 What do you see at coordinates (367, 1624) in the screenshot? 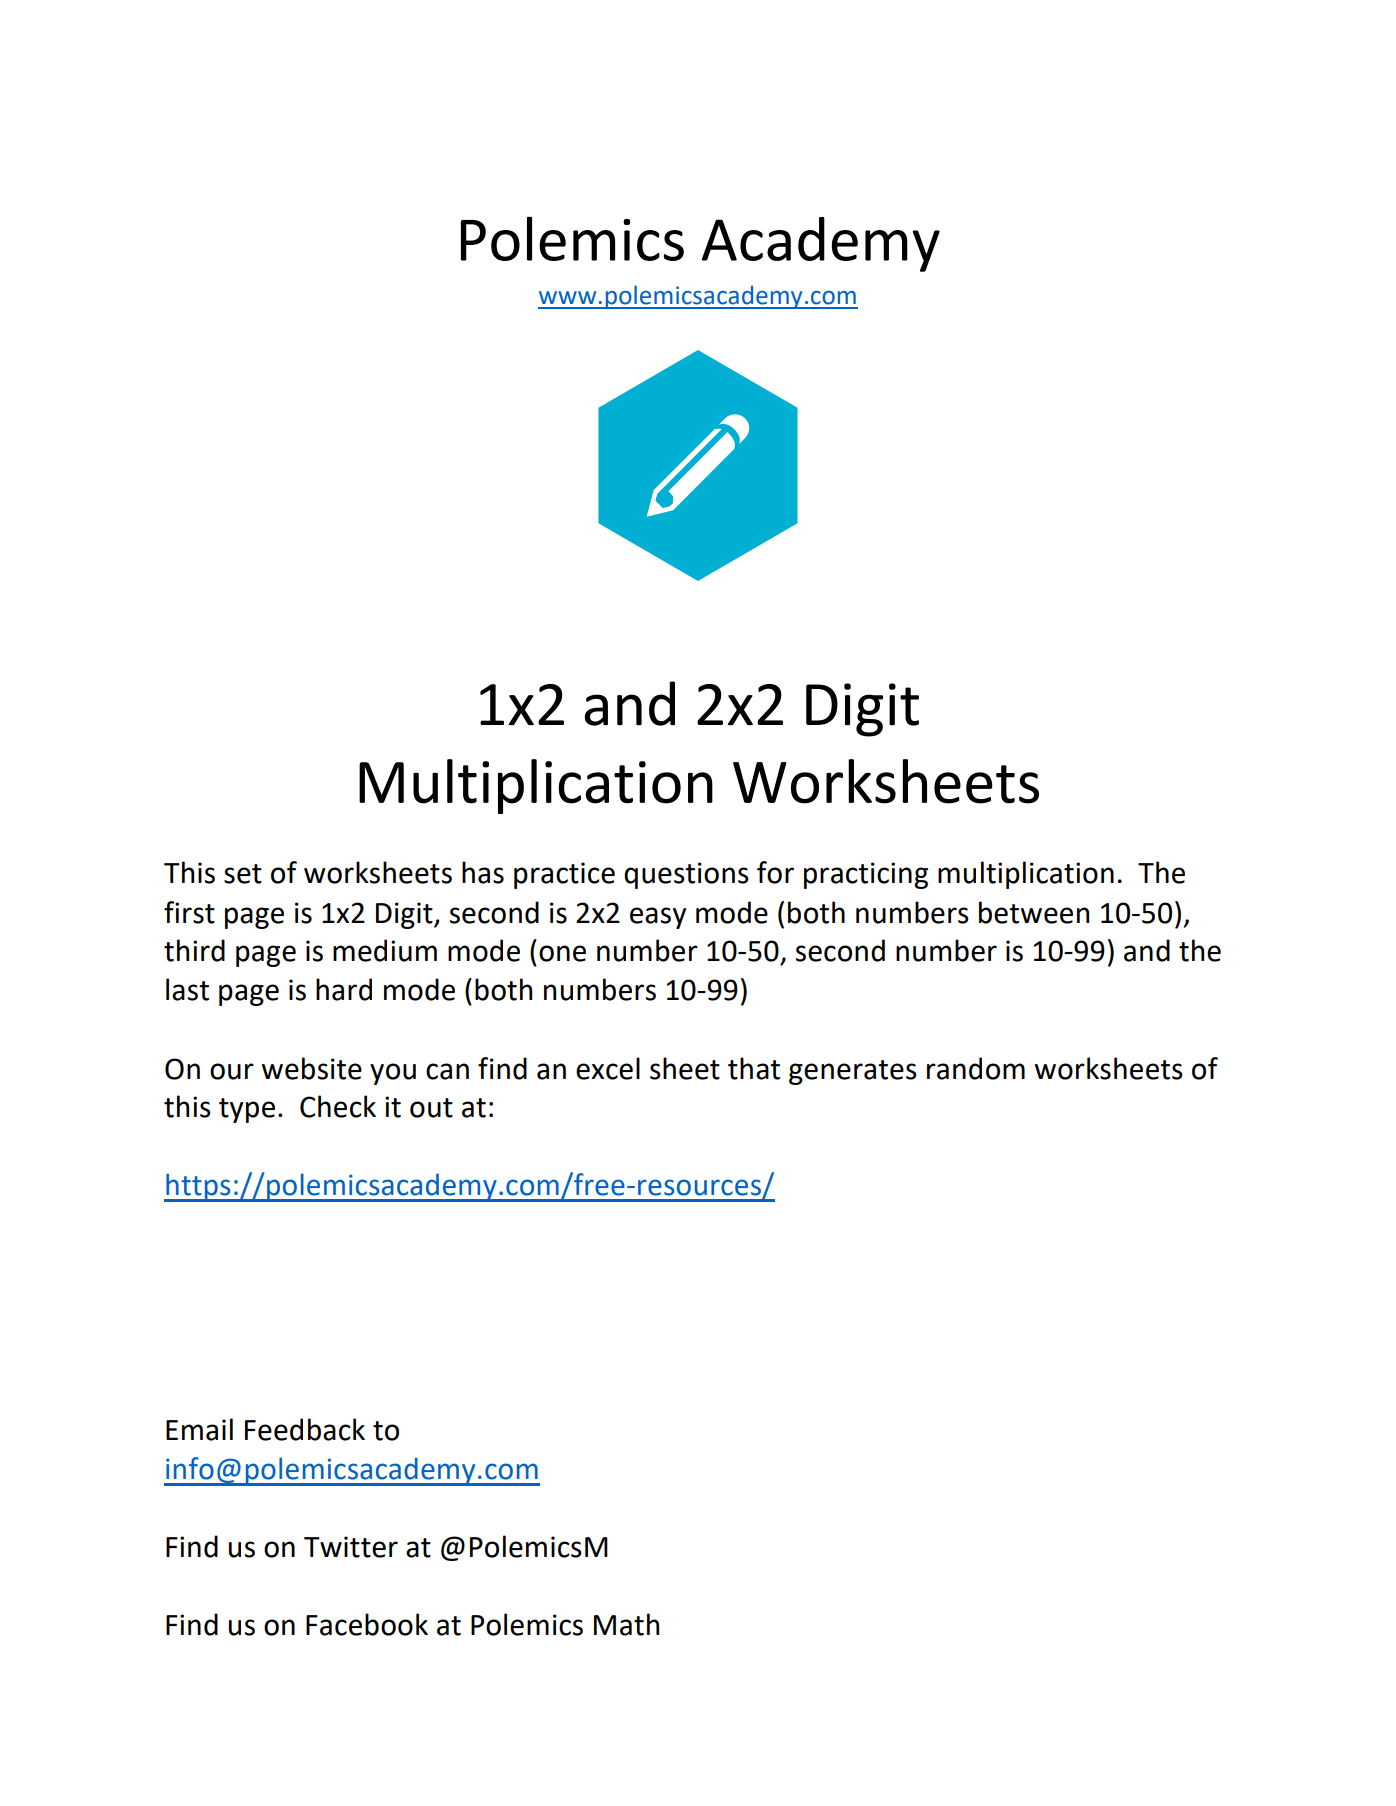
I see `Facebook` at bounding box center [367, 1624].
